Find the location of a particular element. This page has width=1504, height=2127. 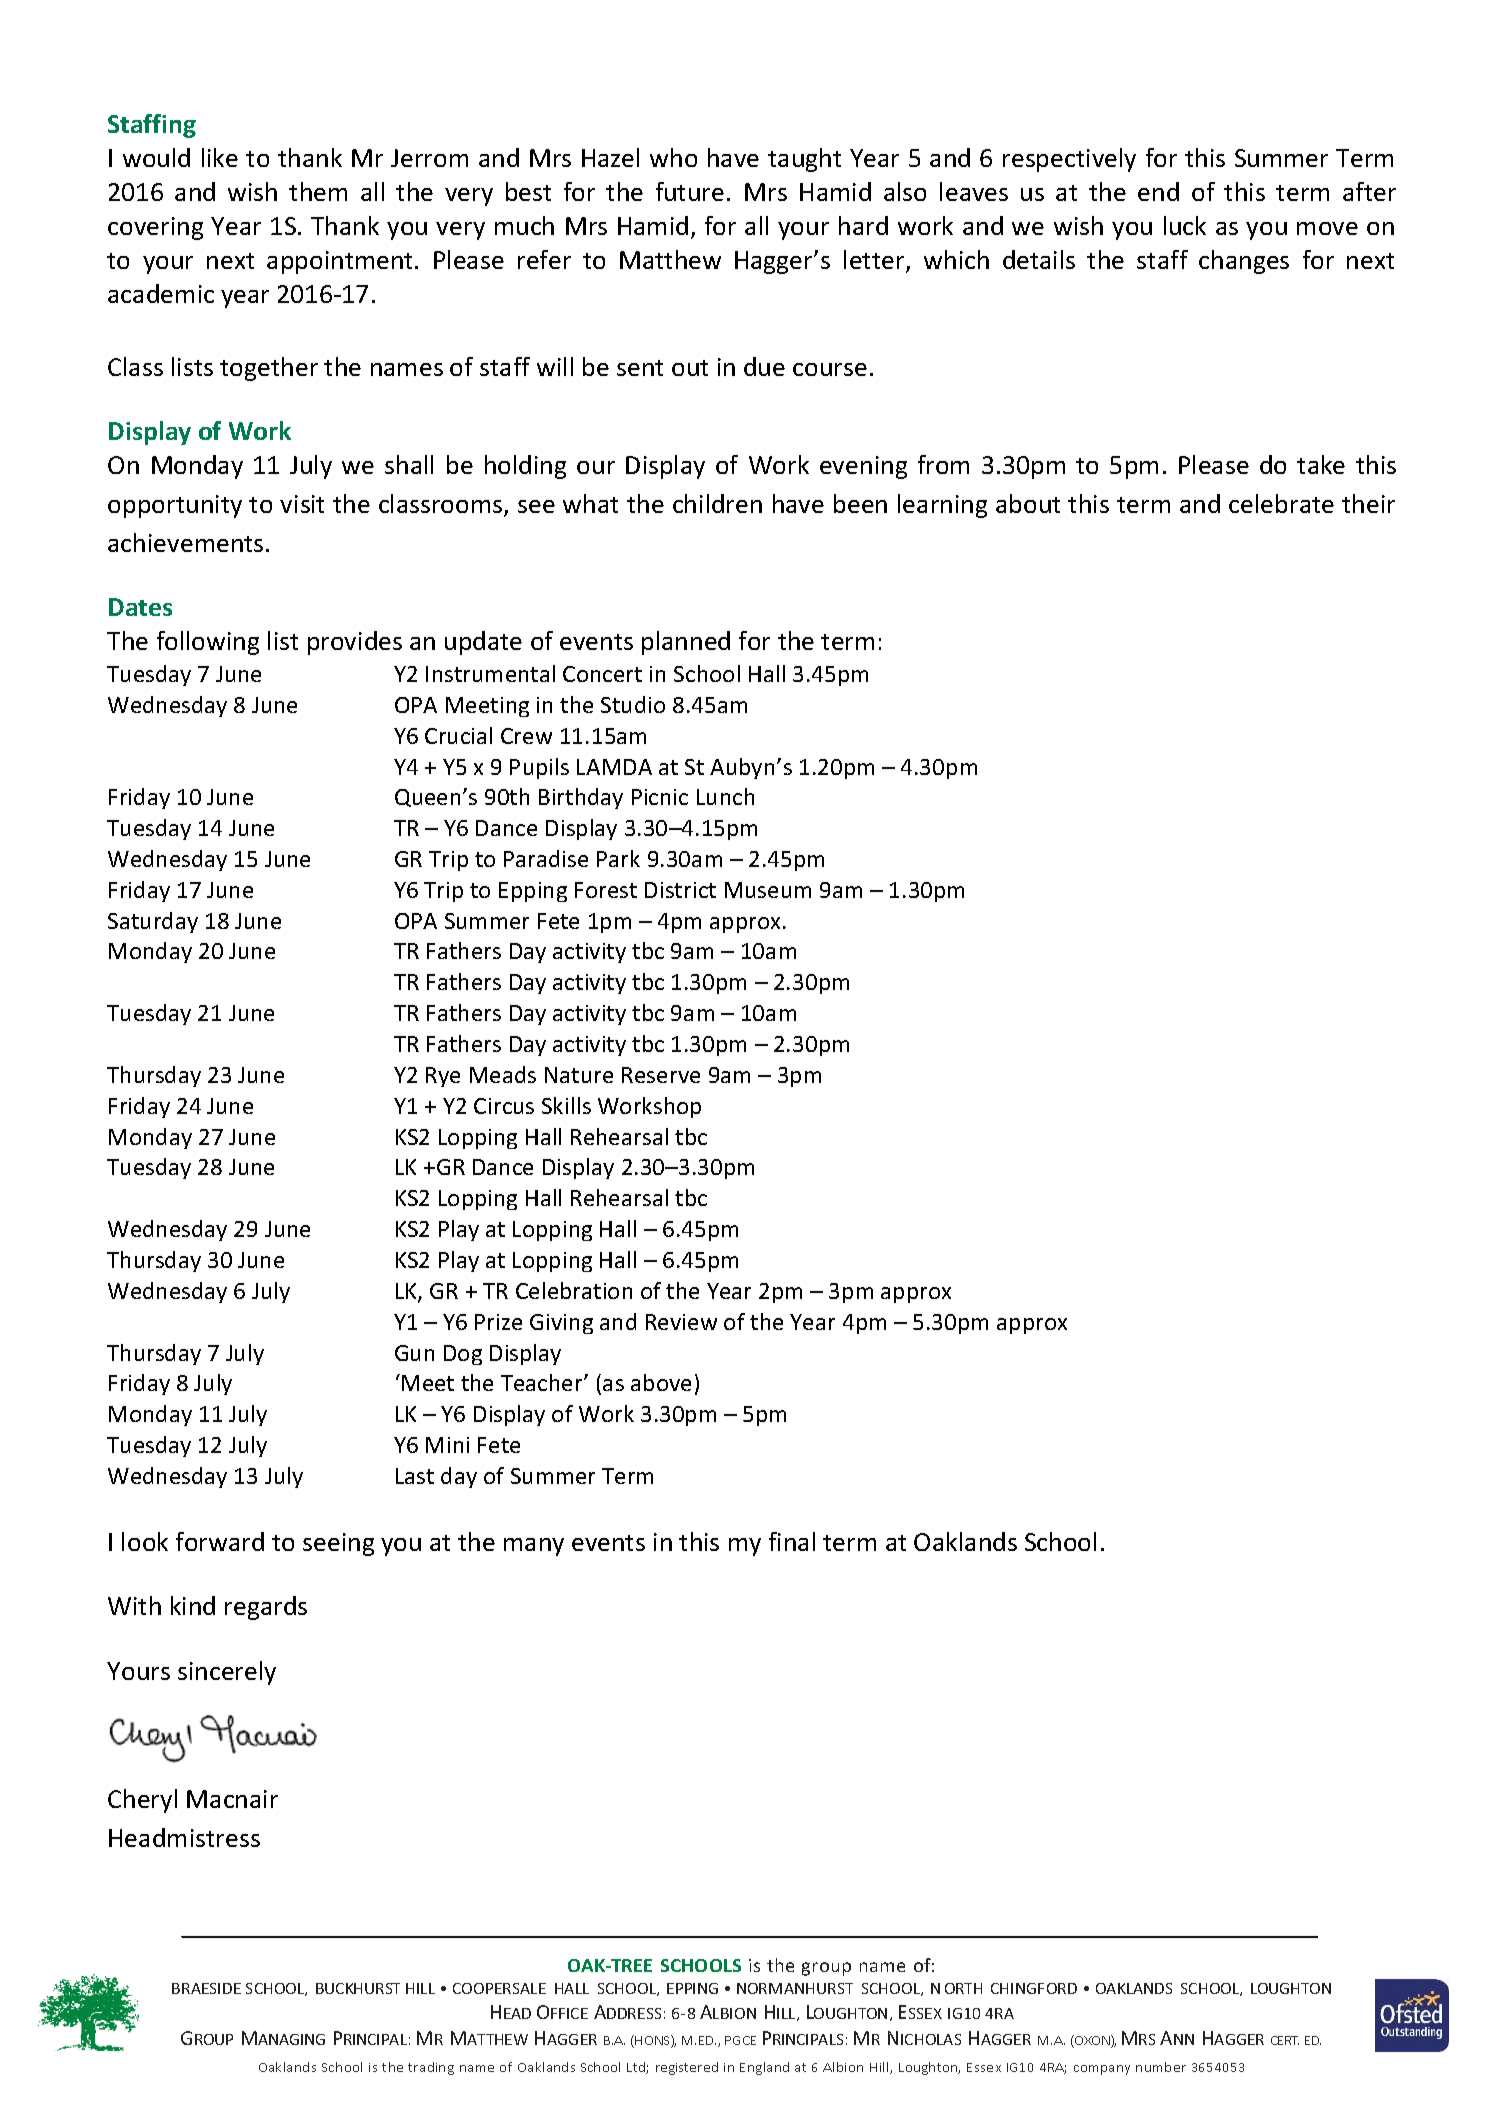

Rye is located at coordinates (443, 1077).
